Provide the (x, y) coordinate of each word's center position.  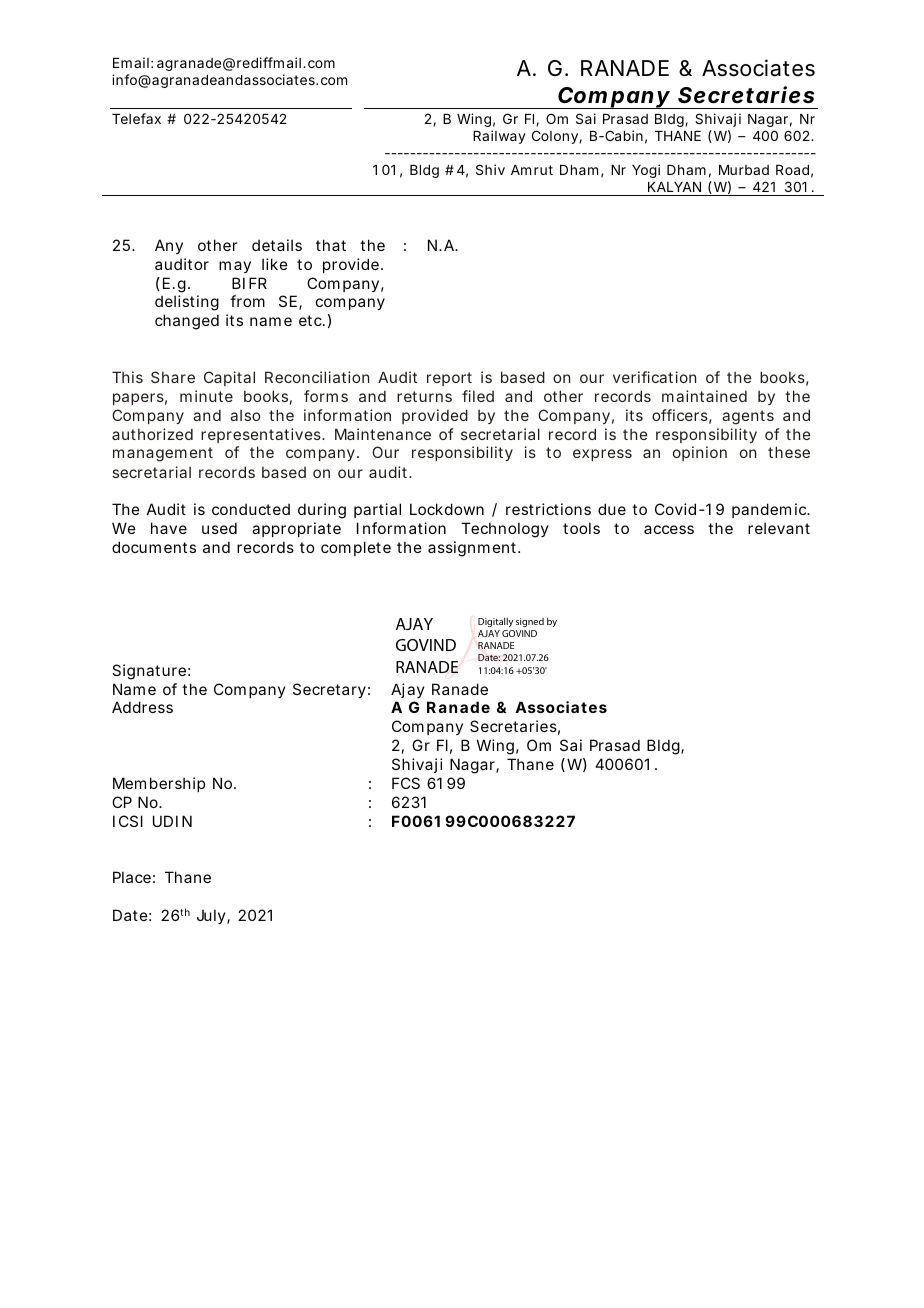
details (277, 245)
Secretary (329, 690)
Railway (499, 137)
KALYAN (674, 187)
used (219, 528)
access (669, 529)
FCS (406, 783)
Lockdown (447, 509)
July (212, 916)
